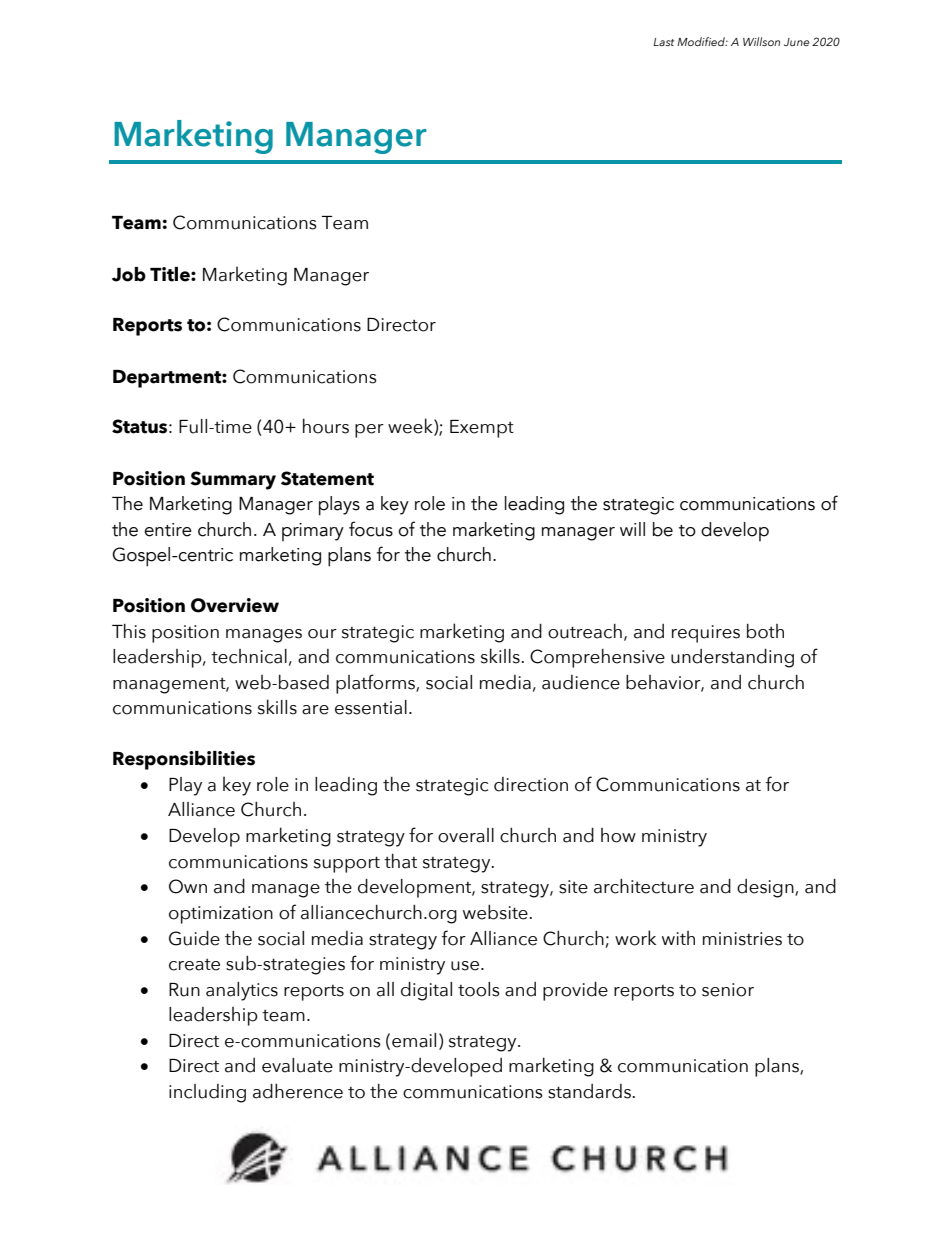  What do you see at coordinates (233, 480) in the screenshot?
I see `Summary` at bounding box center [233, 480].
